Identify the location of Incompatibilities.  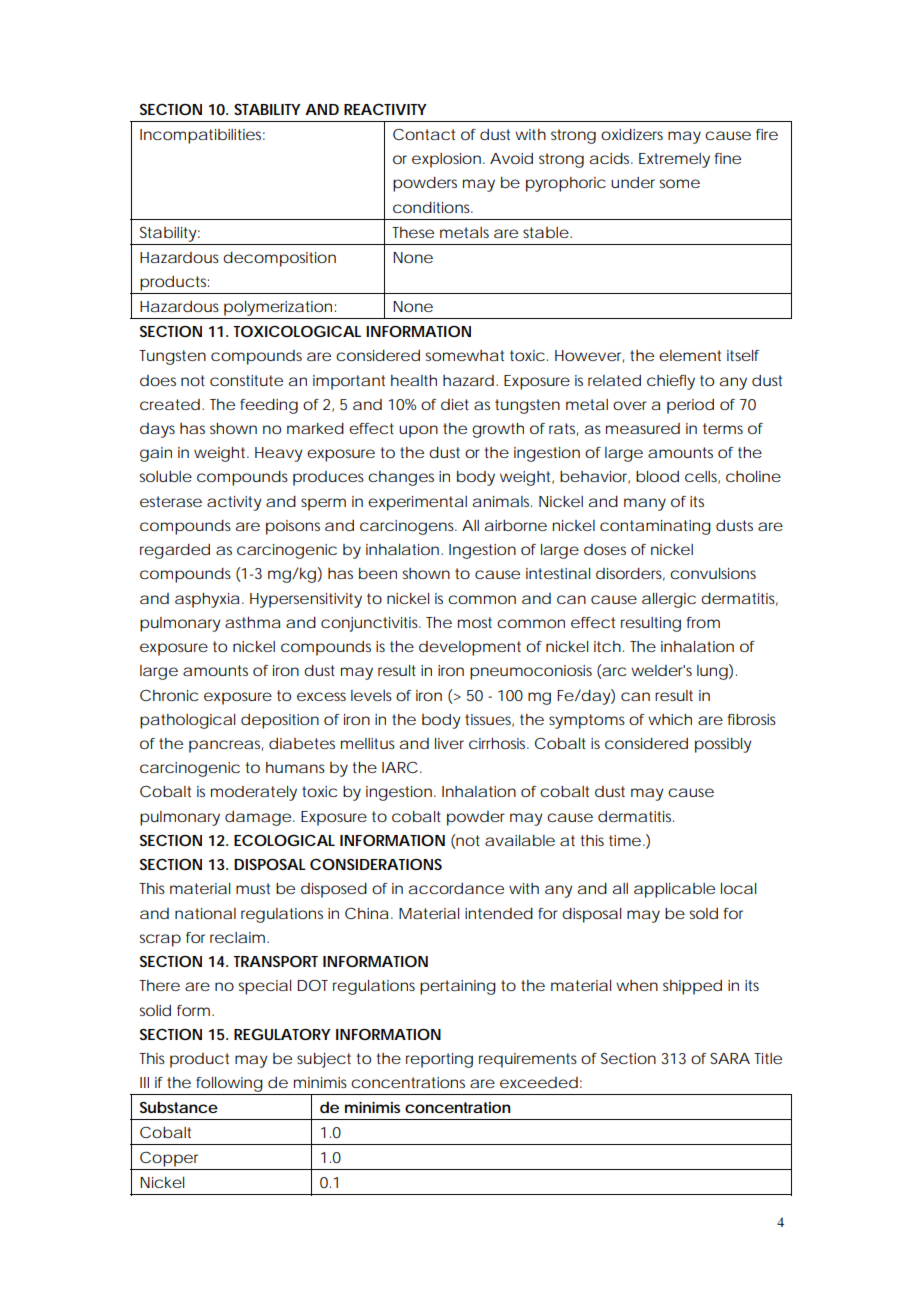
(202, 136).
